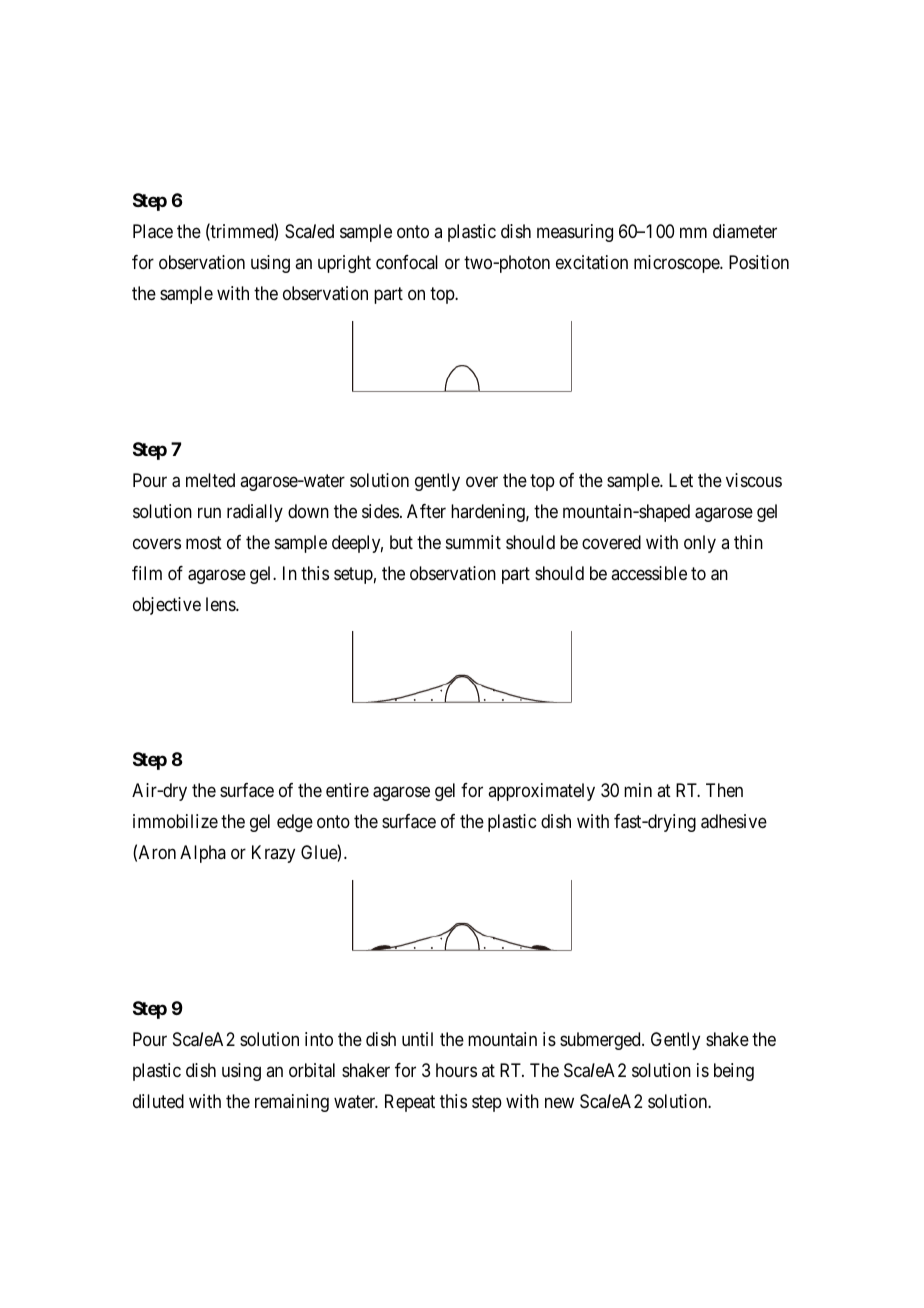 The width and height of the image is (924, 1308). What do you see at coordinates (649, 573) in the image?
I see `accessible` at bounding box center [649, 573].
